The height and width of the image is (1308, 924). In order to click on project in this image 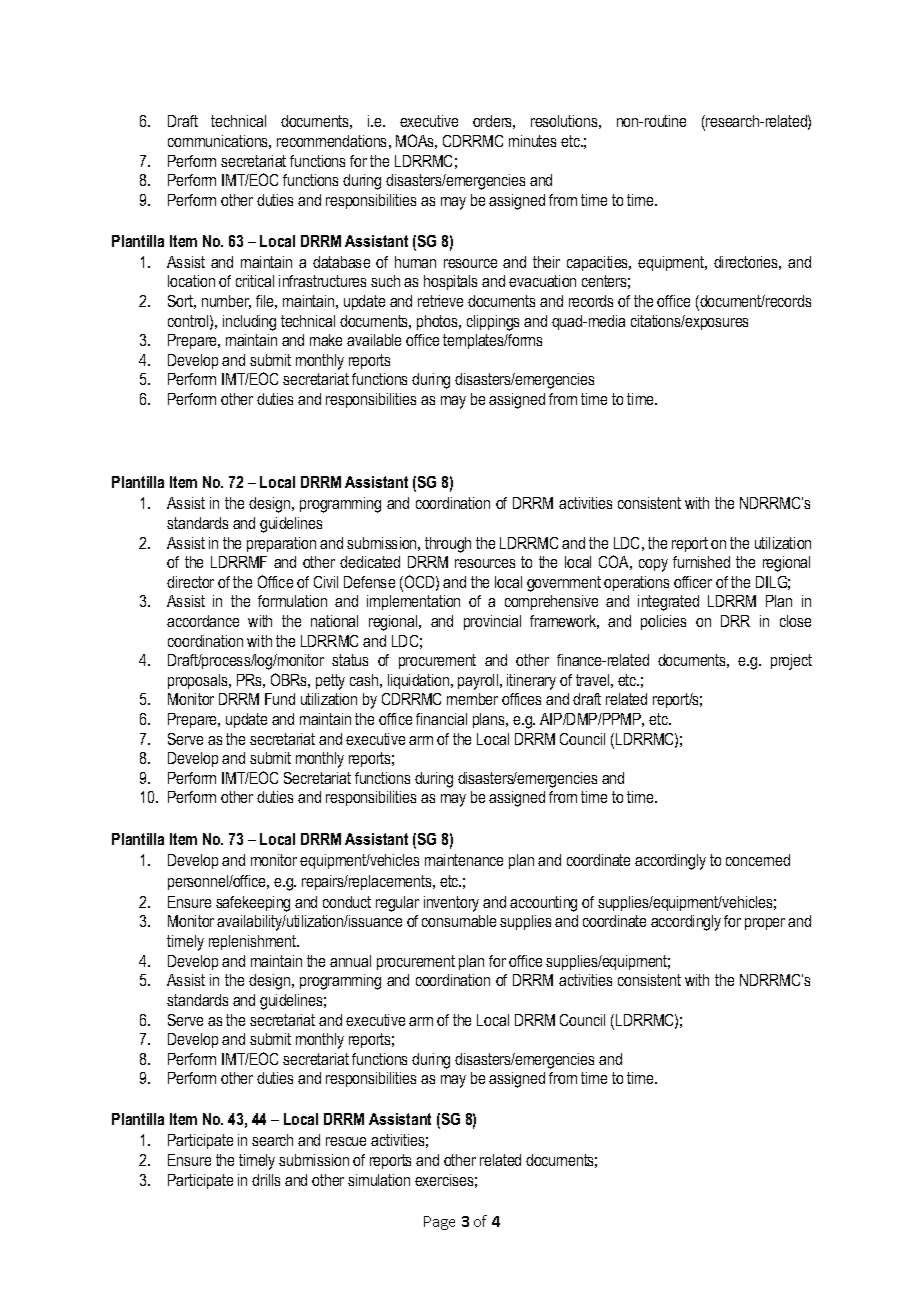, I will do `click(791, 662)`.
